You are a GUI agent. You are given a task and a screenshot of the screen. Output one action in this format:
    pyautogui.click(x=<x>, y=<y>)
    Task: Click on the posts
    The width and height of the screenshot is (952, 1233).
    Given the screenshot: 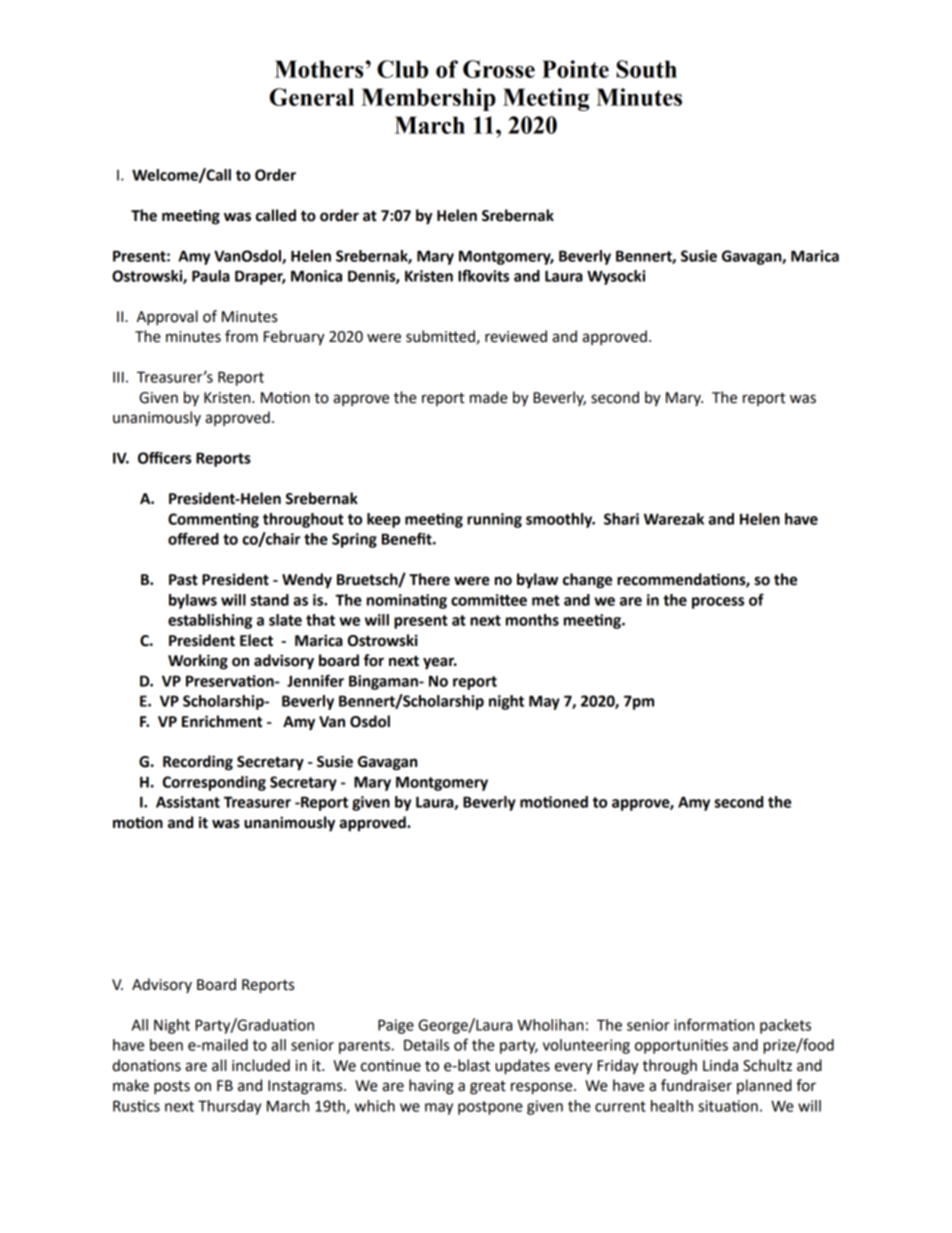 What is the action you would take?
    pyautogui.click(x=172, y=1088)
